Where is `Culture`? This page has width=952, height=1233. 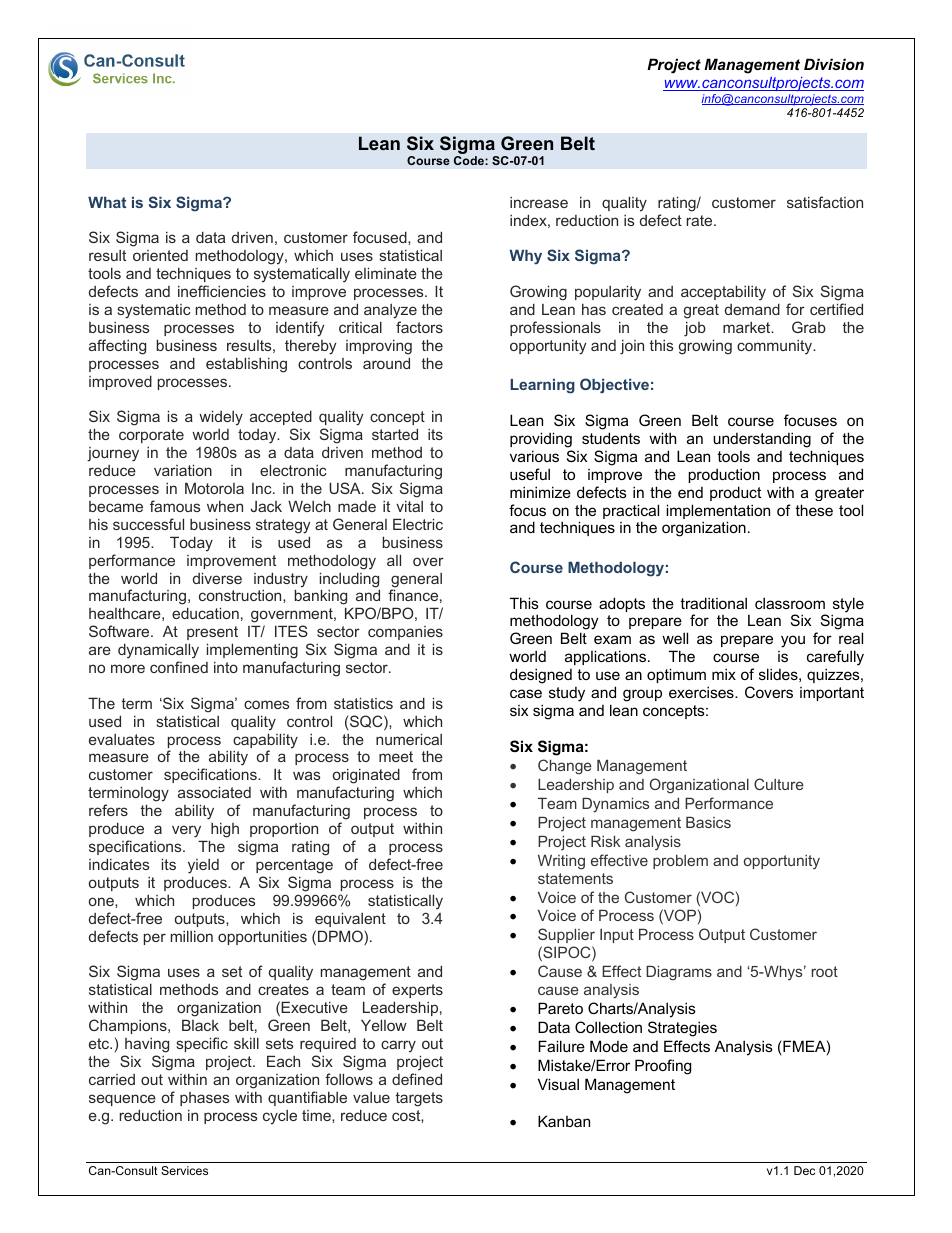 Culture is located at coordinates (779, 784).
